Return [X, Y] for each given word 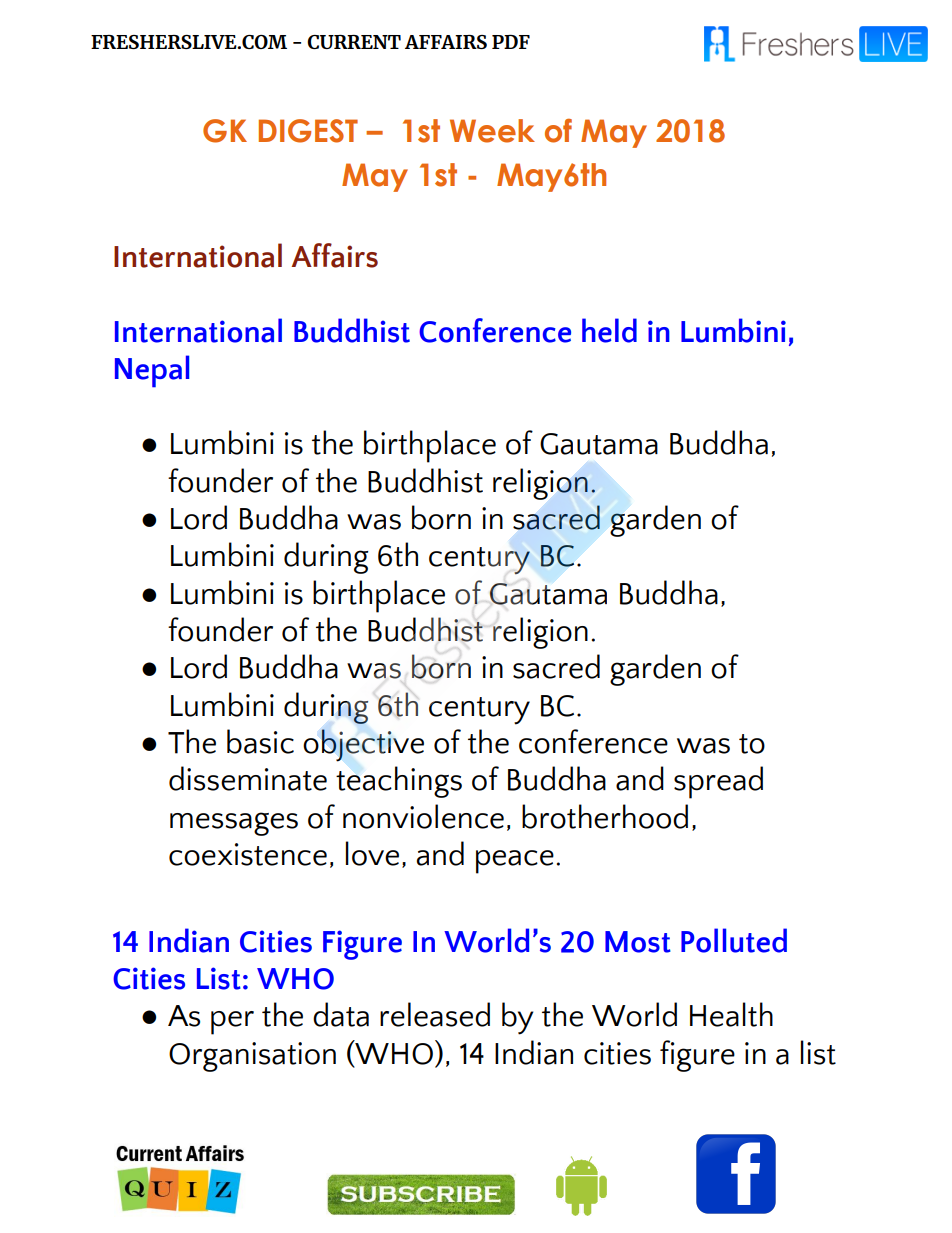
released [435, 1014]
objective [363, 745]
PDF [511, 42]
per [232, 1023]
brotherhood [605, 816]
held [609, 330]
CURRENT [354, 42]
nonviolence [423, 816]
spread [718, 782]
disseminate [248, 778]
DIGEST [308, 131]
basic [260, 741]
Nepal [152, 371]
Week [492, 131]
